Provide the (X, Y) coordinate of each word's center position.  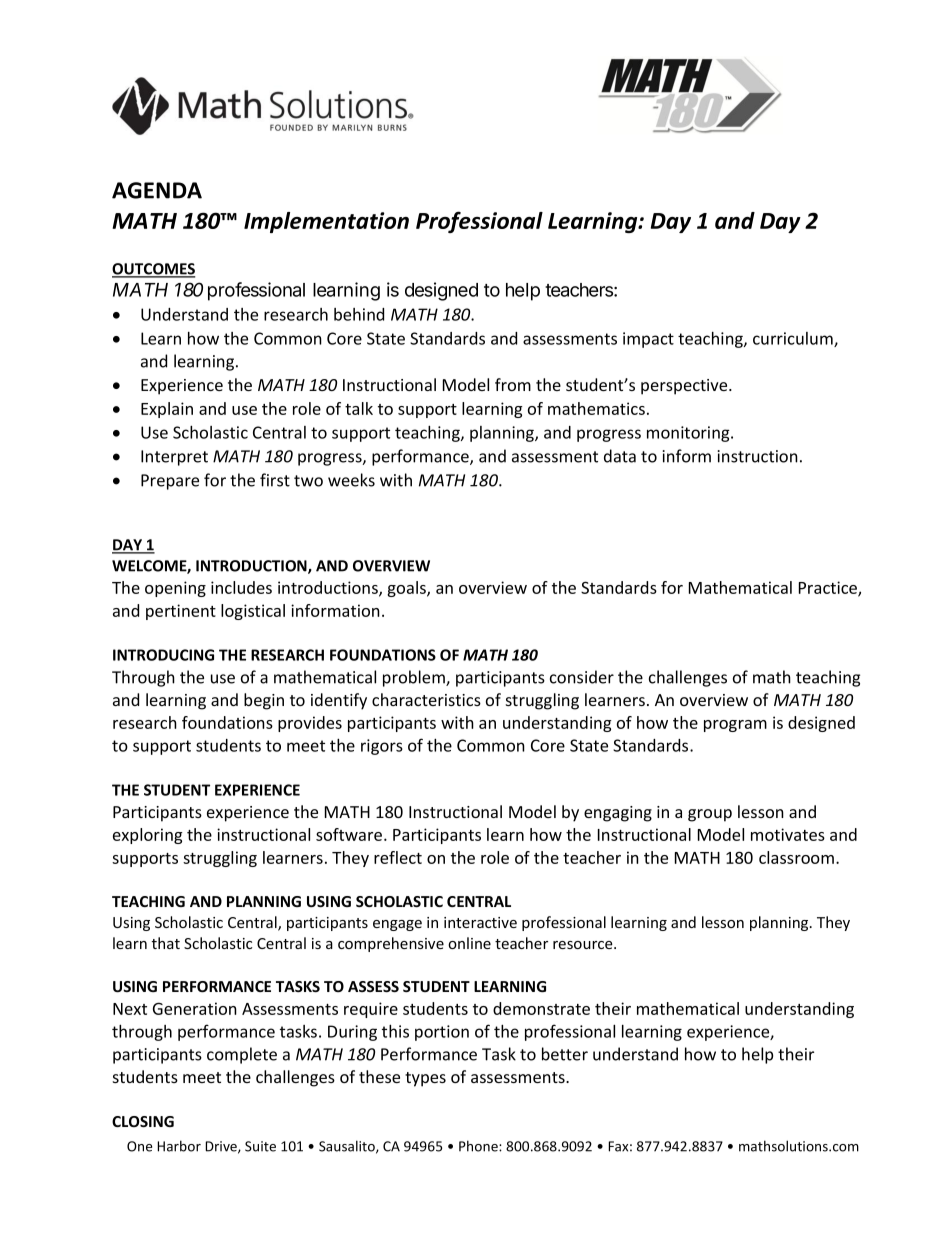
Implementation (326, 222)
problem (415, 678)
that (166, 943)
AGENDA (157, 190)
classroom (796, 857)
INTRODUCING (163, 655)
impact (648, 340)
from (513, 384)
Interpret (174, 458)
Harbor (179, 1146)
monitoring (689, 434)
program (735, 726)
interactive (480, 922)
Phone (479, 1146)
